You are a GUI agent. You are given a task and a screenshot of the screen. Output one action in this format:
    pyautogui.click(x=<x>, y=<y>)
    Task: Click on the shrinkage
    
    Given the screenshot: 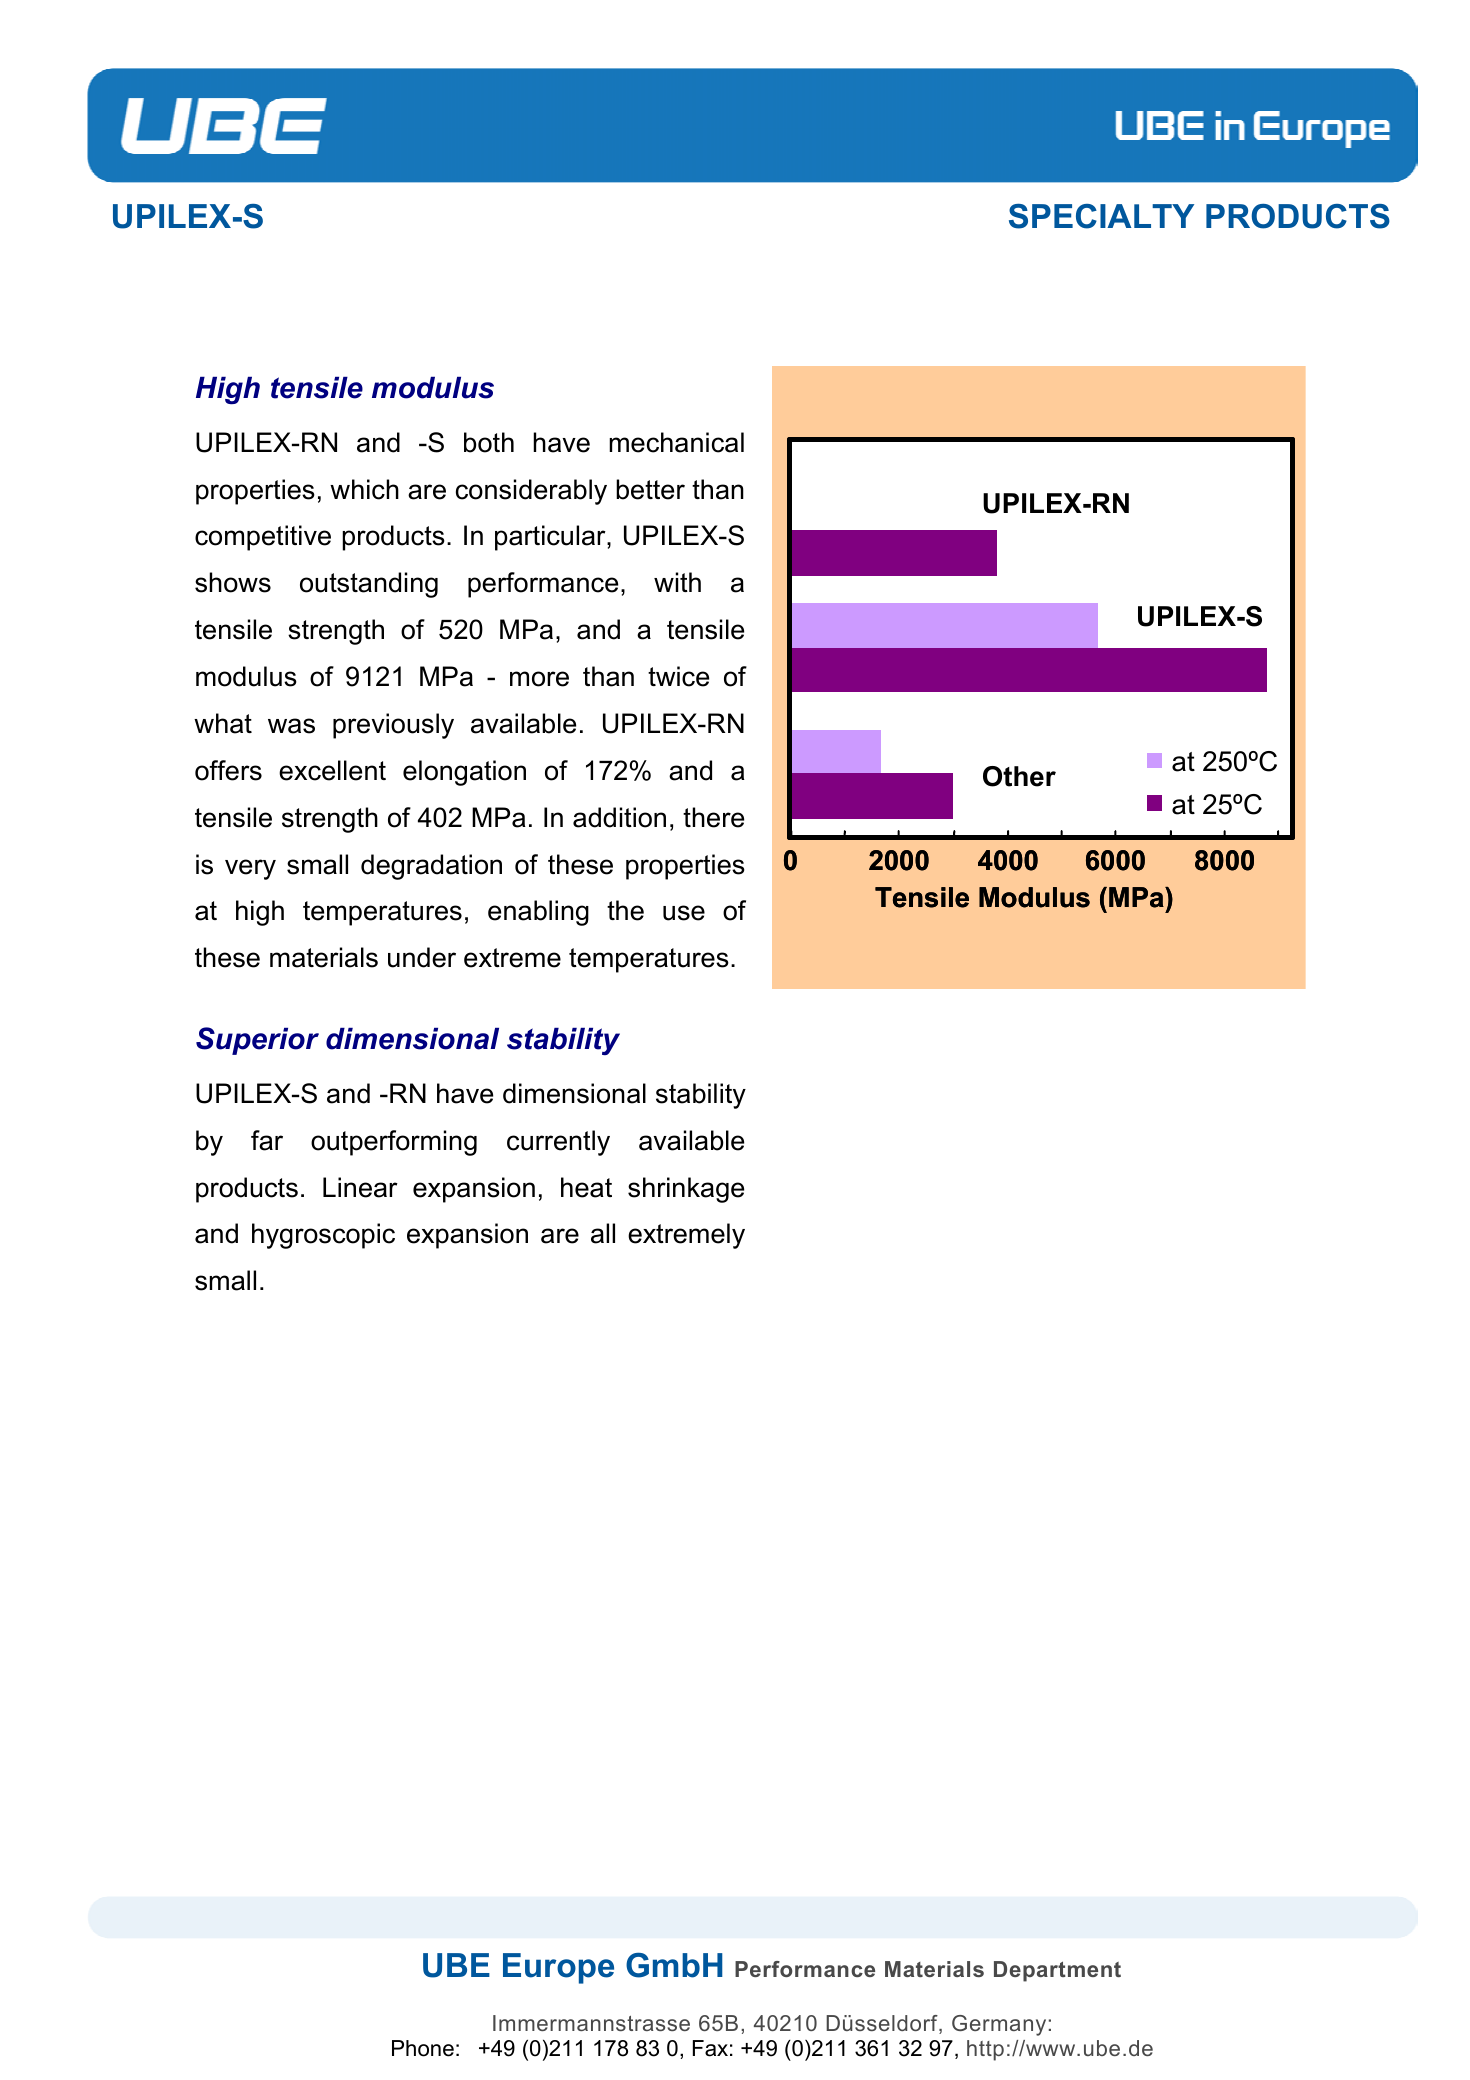 What is the action you would take?
    pyautogui.click(x=686, y=1190)
